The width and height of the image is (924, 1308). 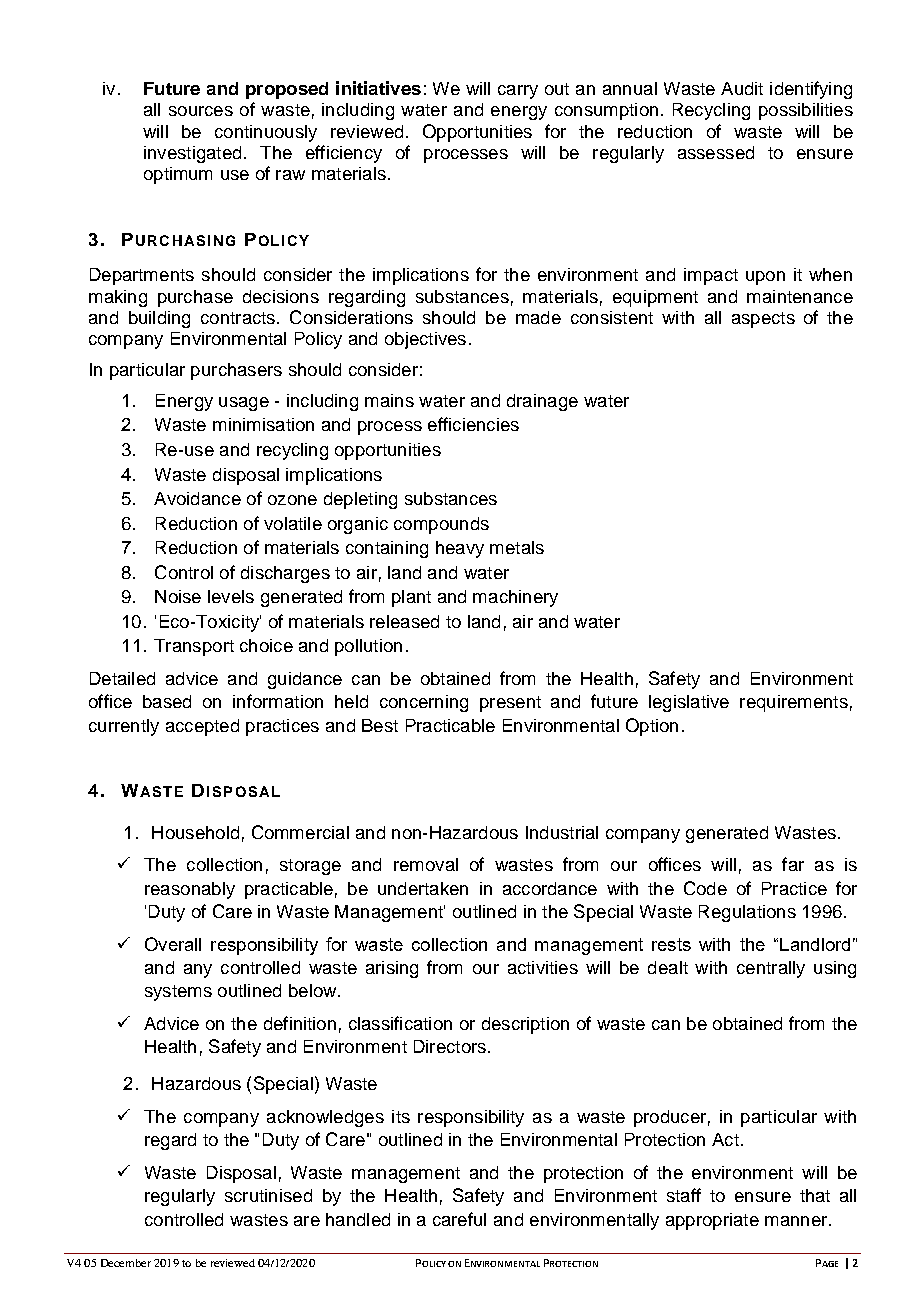 I want to click on aspects, so click(x=763, y=320).
